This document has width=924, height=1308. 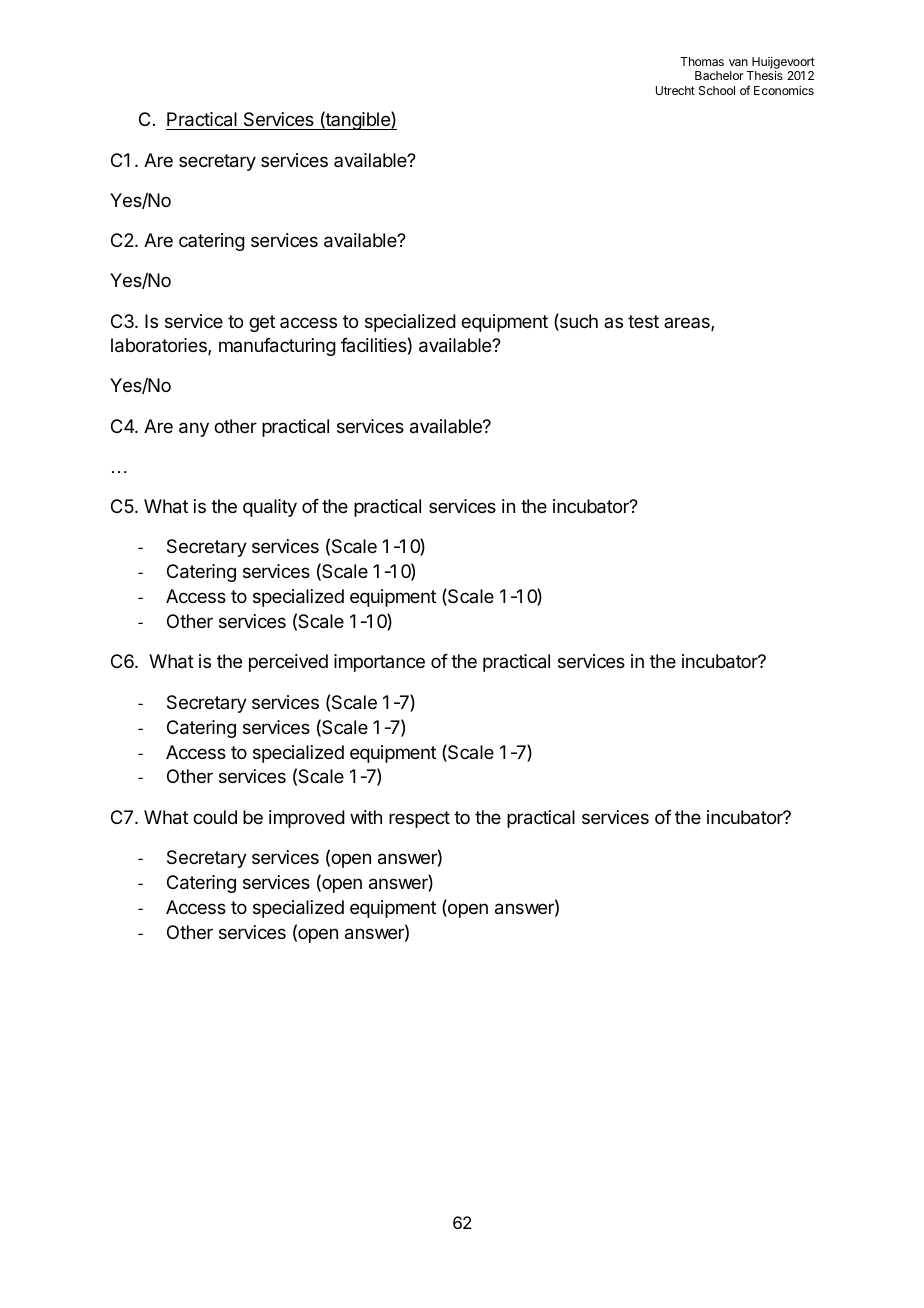 I want to click on could, so click(x=215, y=817).
